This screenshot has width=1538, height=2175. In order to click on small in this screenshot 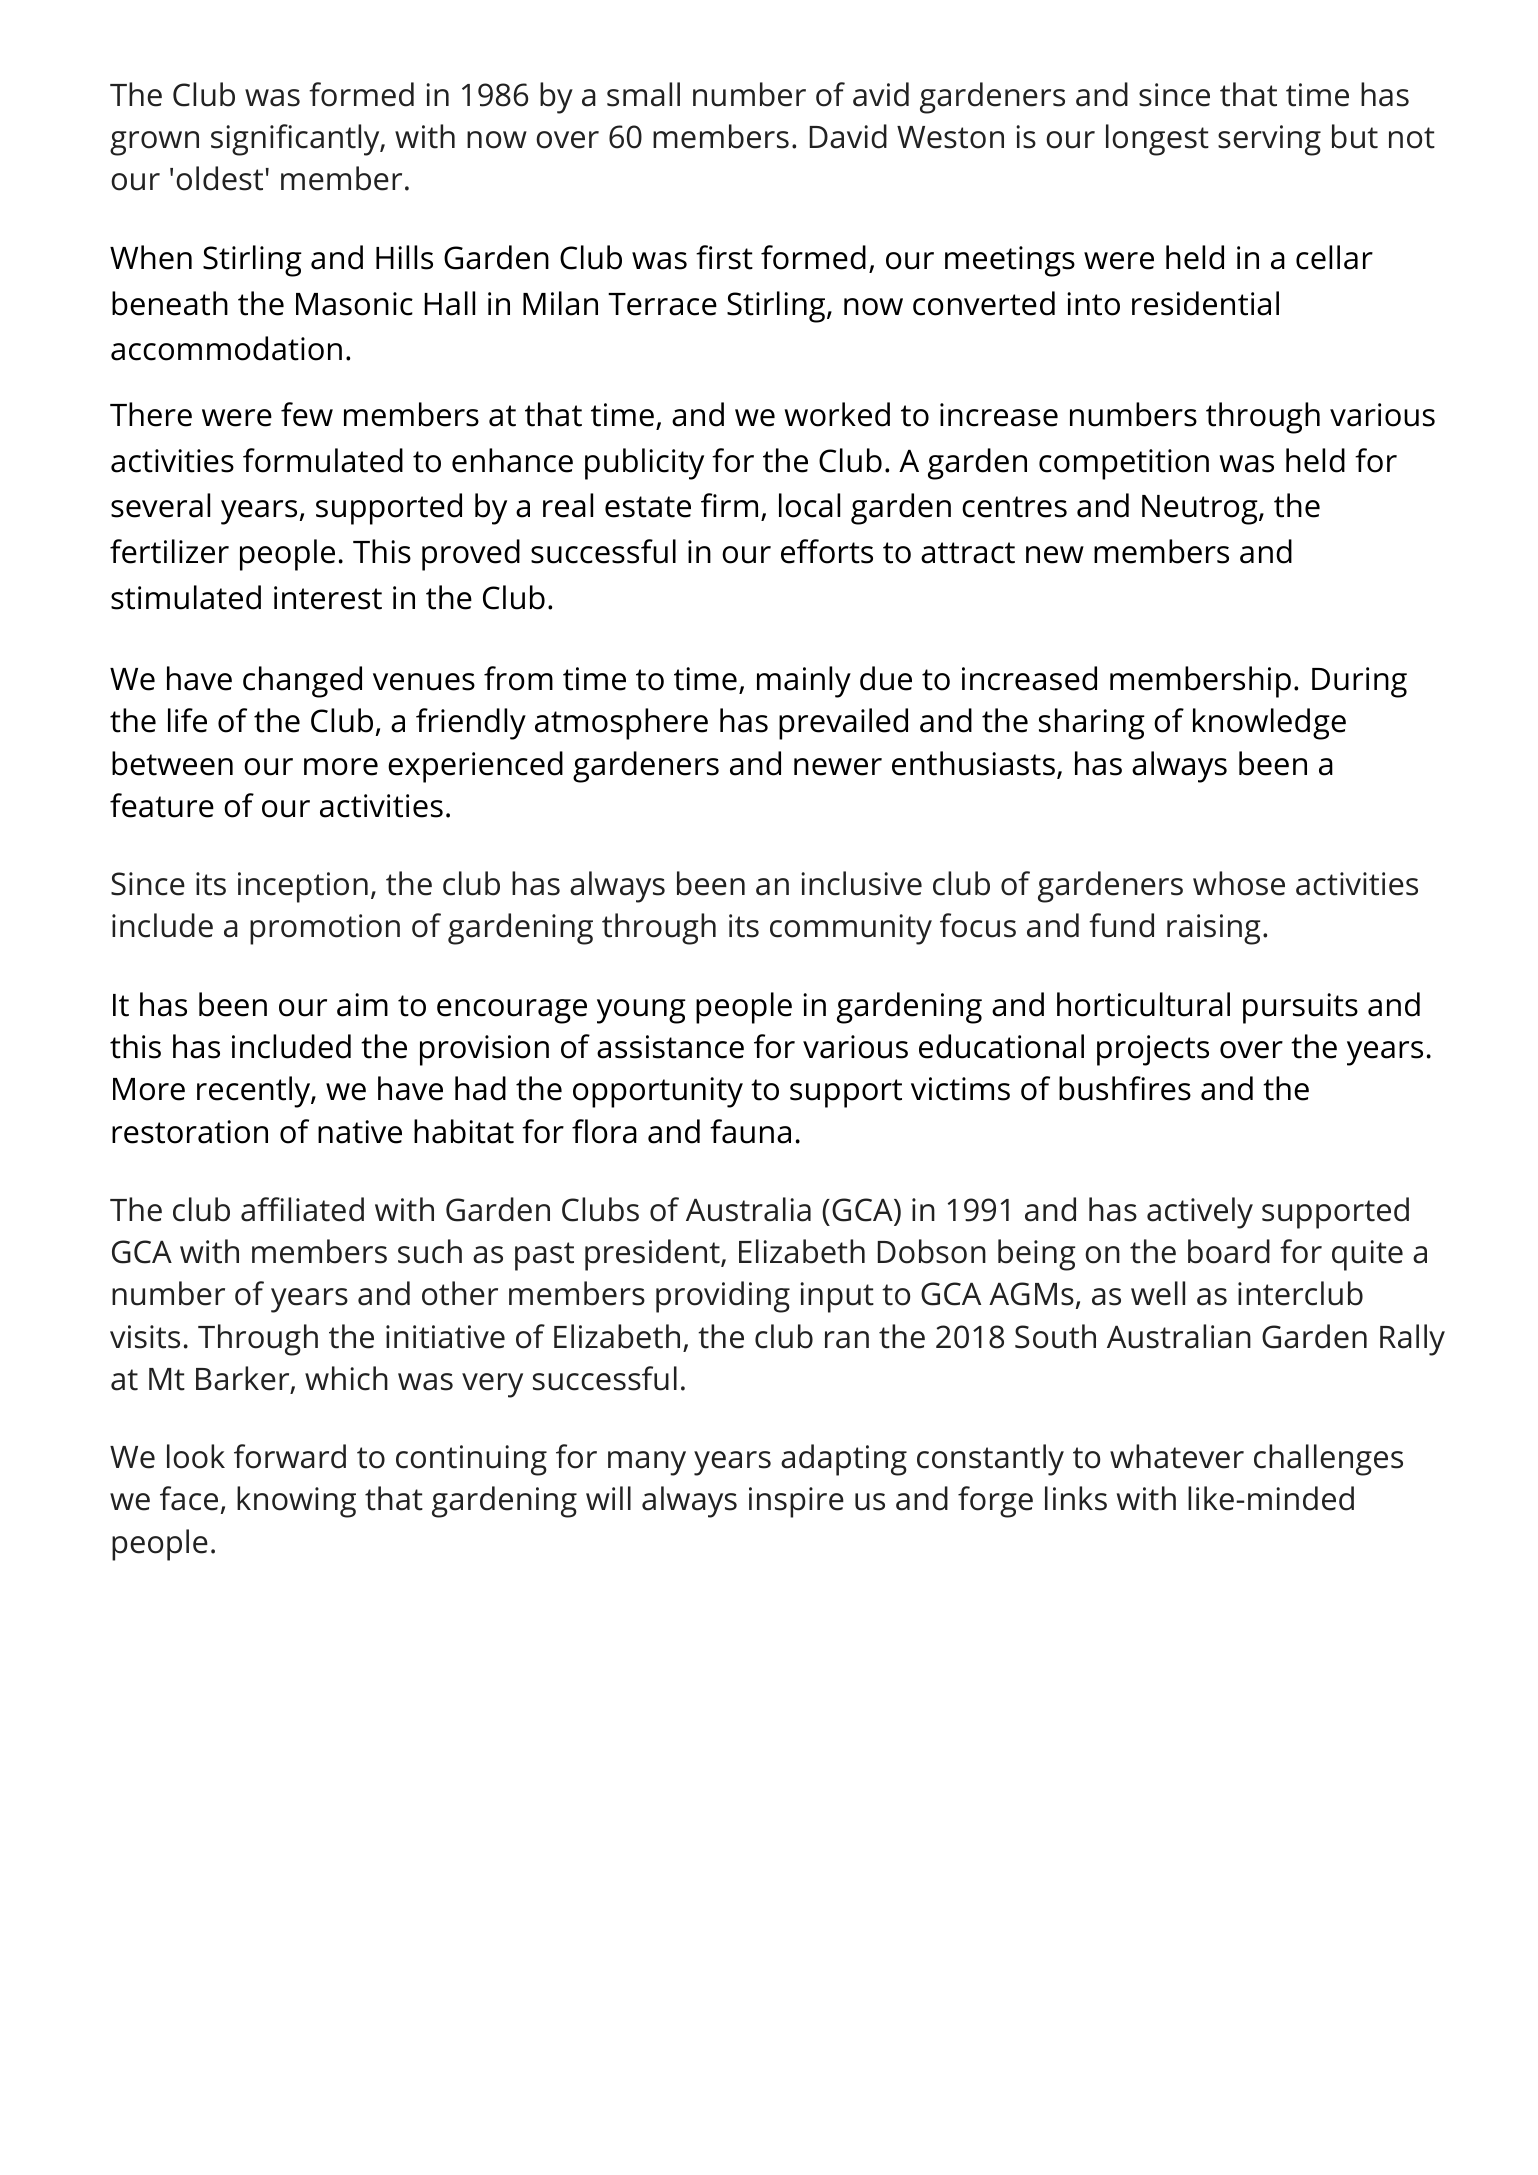, I will do `click(643, 94)`.
